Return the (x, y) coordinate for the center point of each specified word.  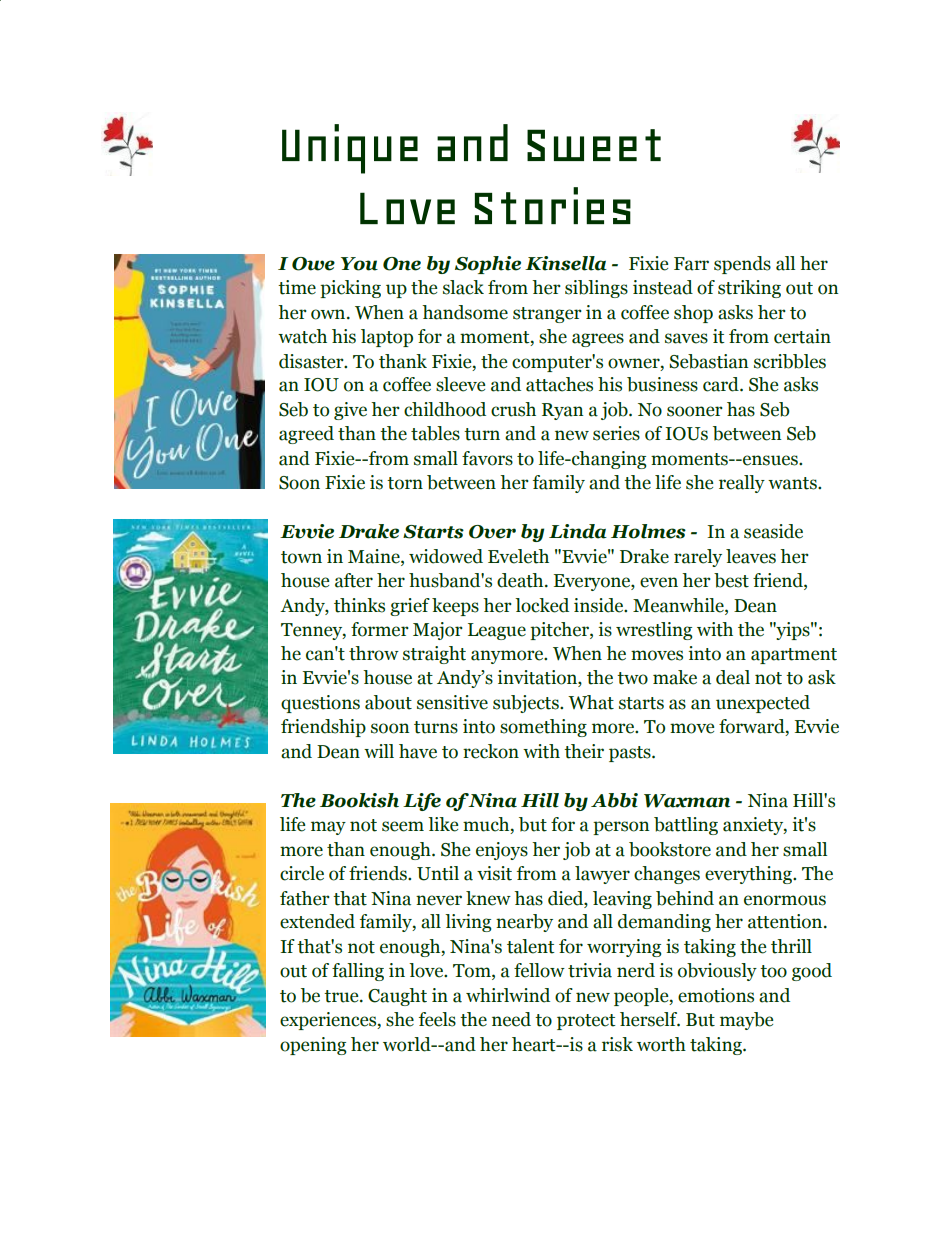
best (731, 580)
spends (742, 265)
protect (586, 1022)
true (342, 996)
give (350, 411)
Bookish (359, 800)
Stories (553, 205)
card (722, 384)
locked (542, 605)
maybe (746, 1021)
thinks (359, 605)
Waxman (687, 801)
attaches (559, 384)
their (584, 751)
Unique (350, 149)
